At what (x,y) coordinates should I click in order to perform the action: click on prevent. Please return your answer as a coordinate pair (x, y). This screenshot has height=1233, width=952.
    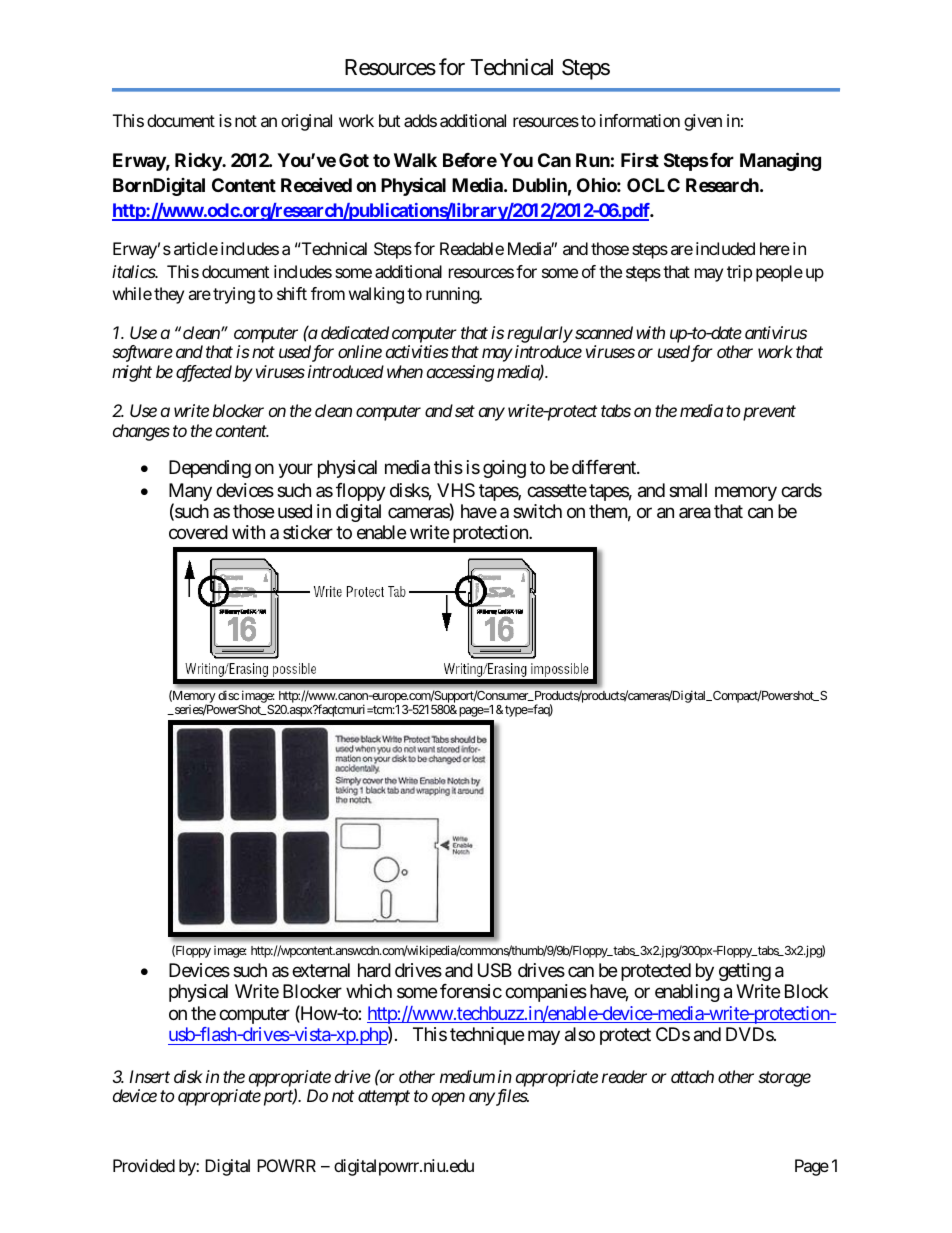
    Looking at the image, I should click on (768, 413).
